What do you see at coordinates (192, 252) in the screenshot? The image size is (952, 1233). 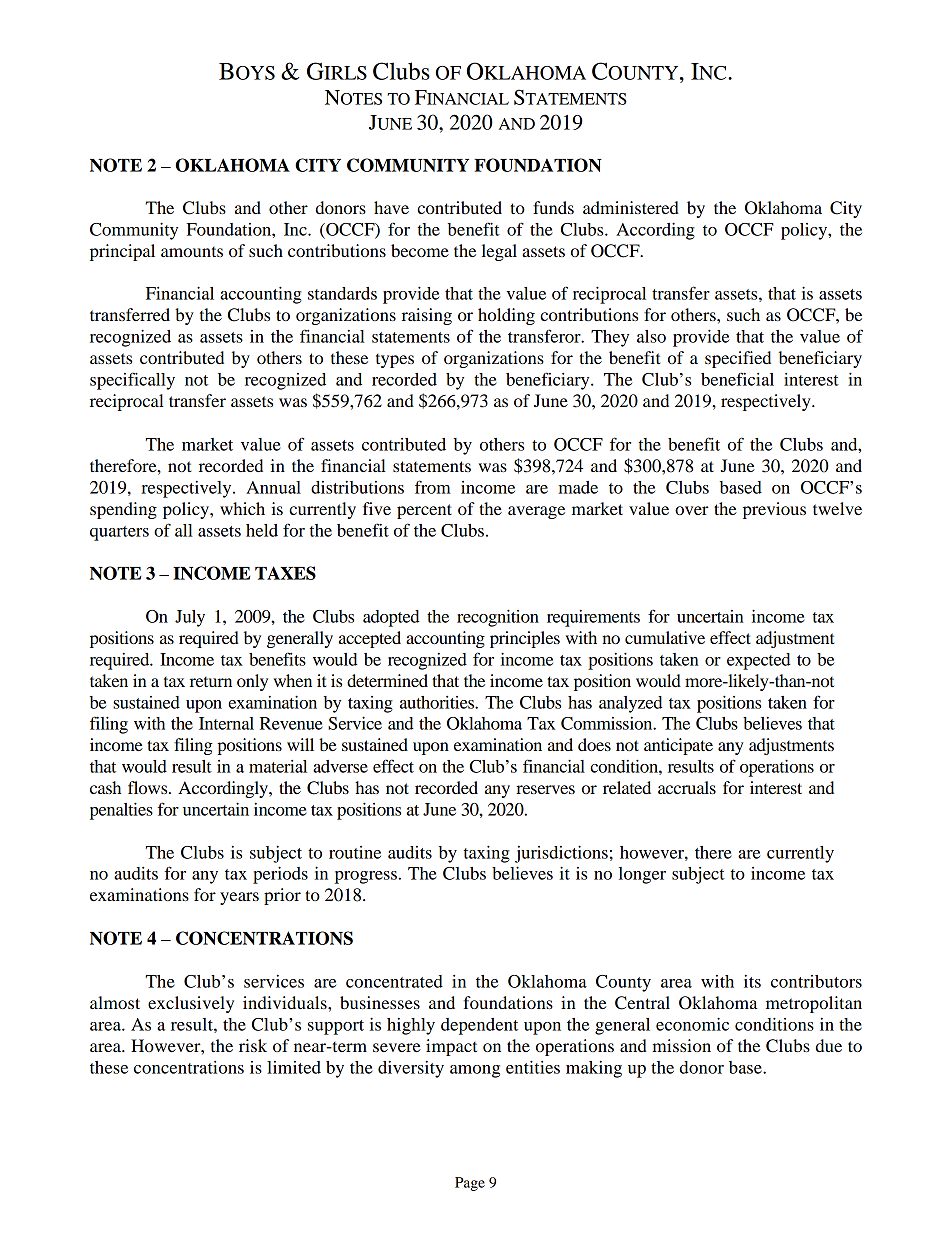 I see `amounts` at bounding box center [192, 252].
